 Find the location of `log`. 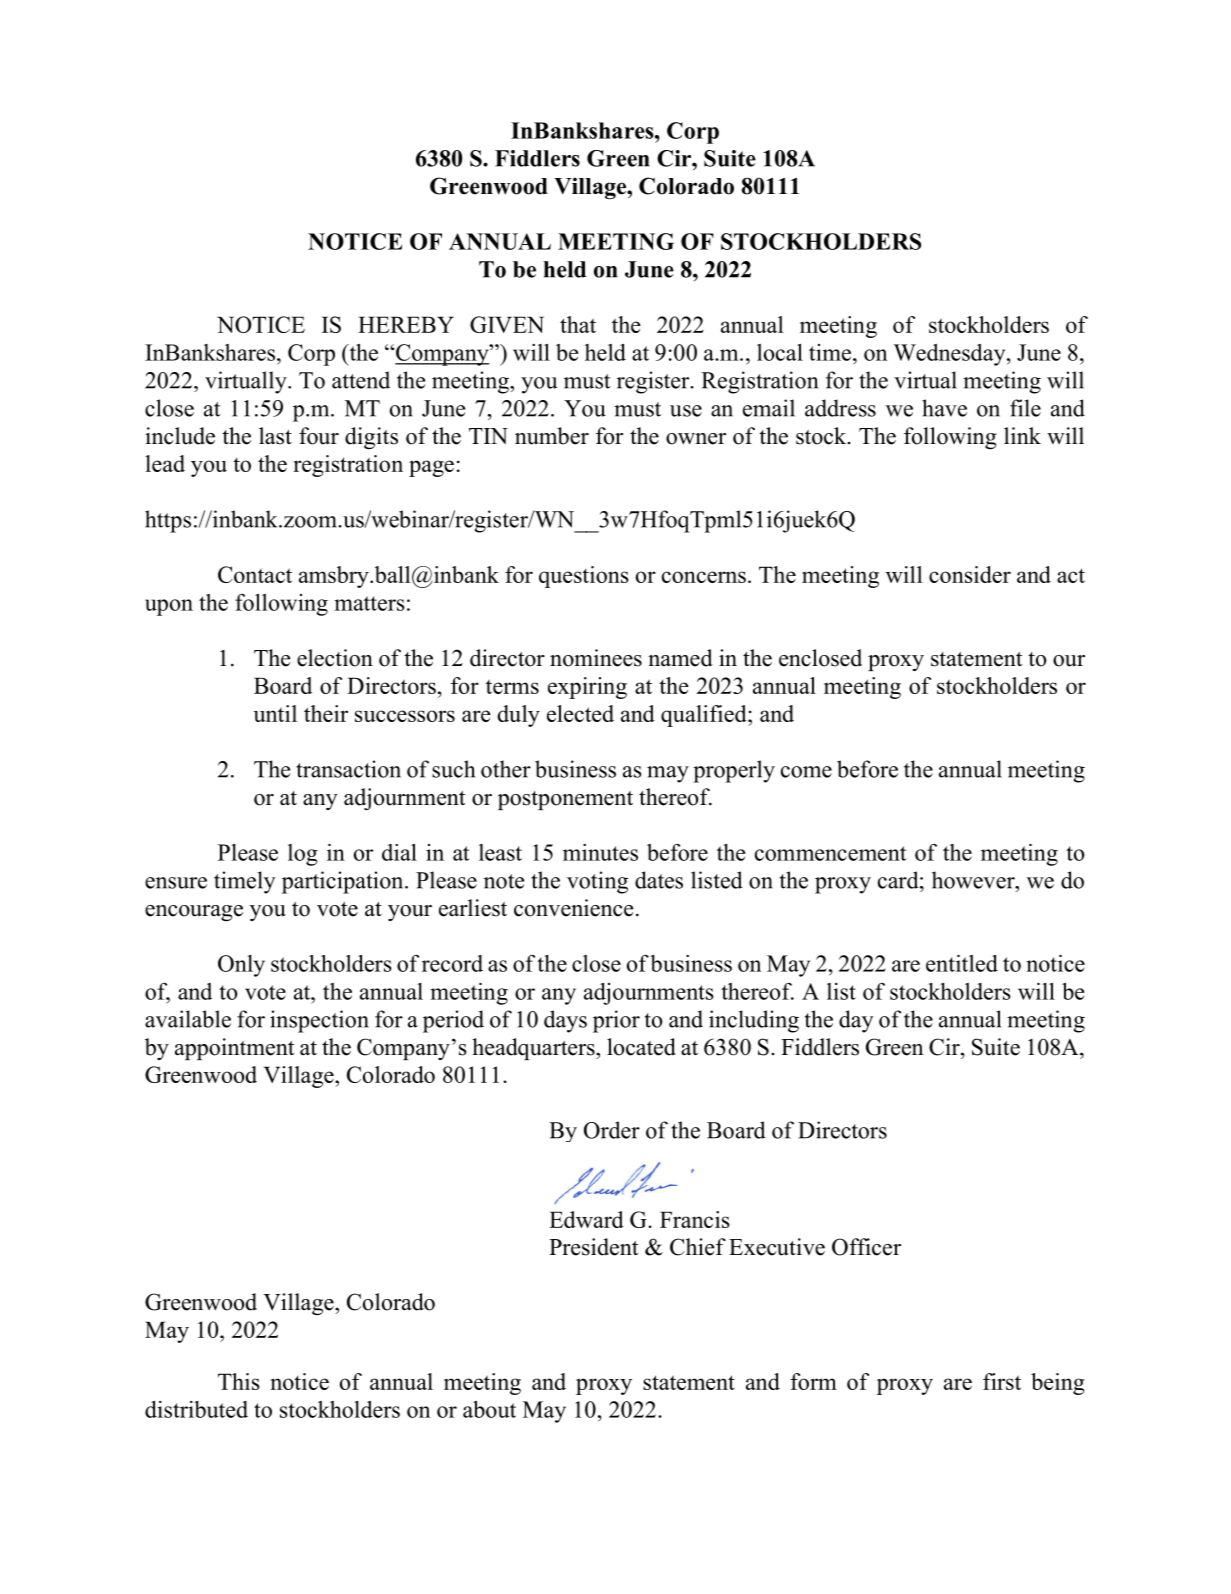

log is located at coordinates (303, 855).
